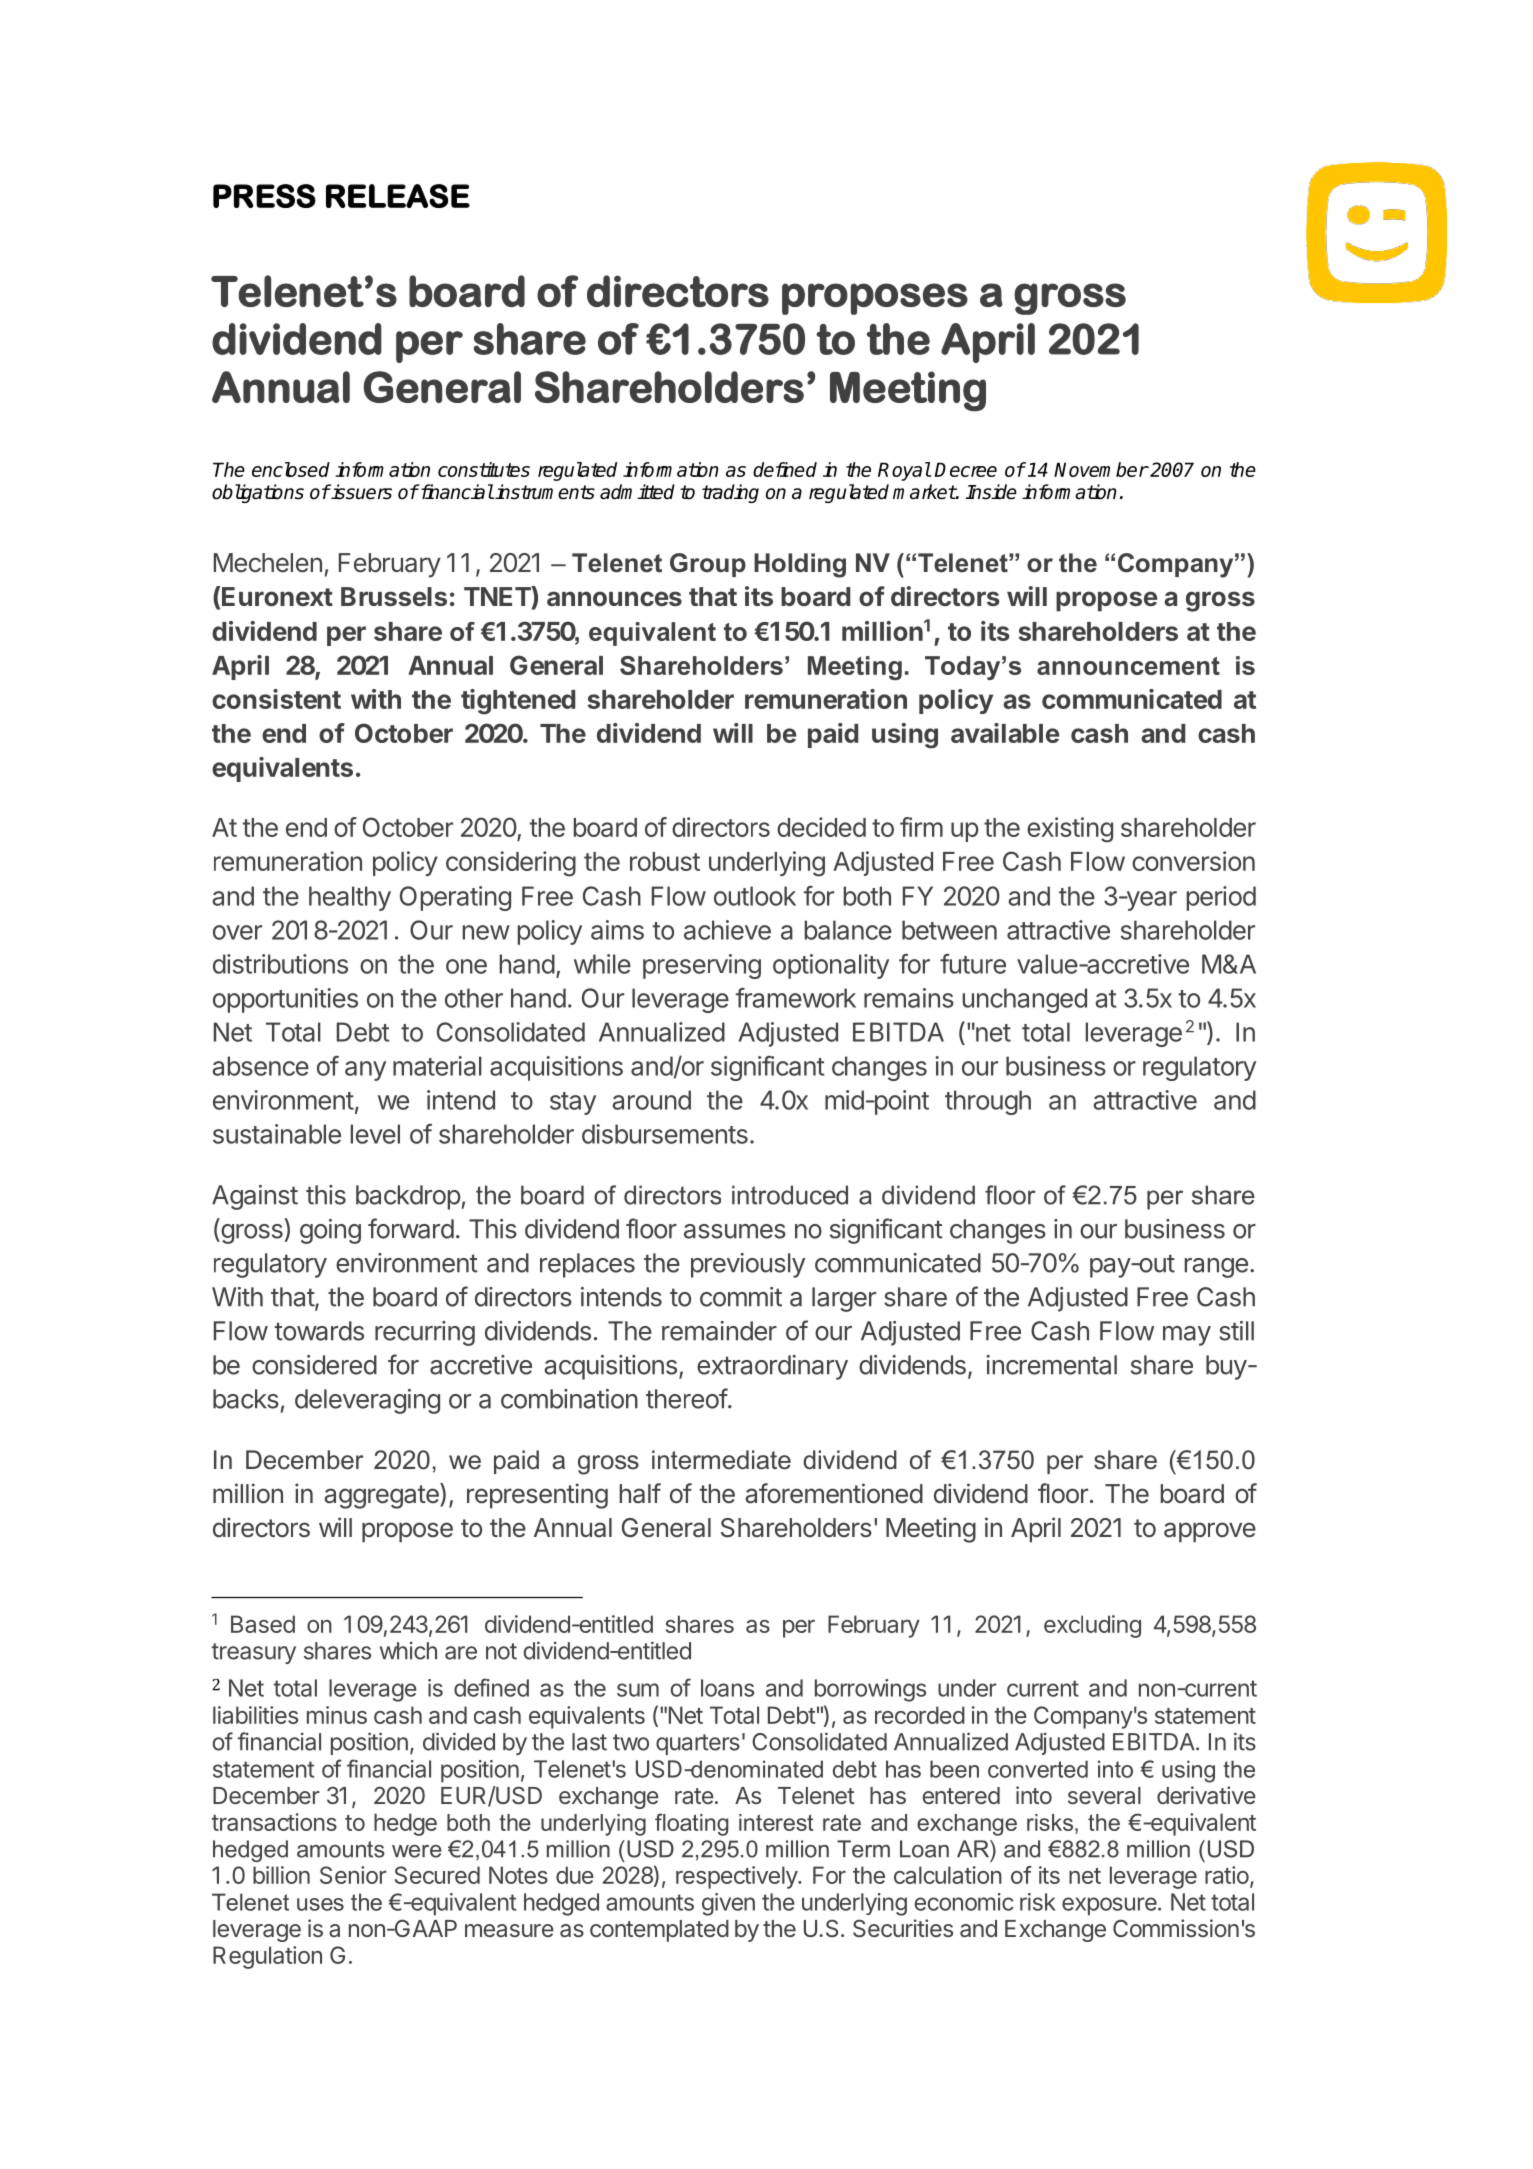 This page has height=2169, width=1533. What do you see at coordinates (834, 1493) in the page?
I see `aforementioned` at bounding box center [834, 1493].
